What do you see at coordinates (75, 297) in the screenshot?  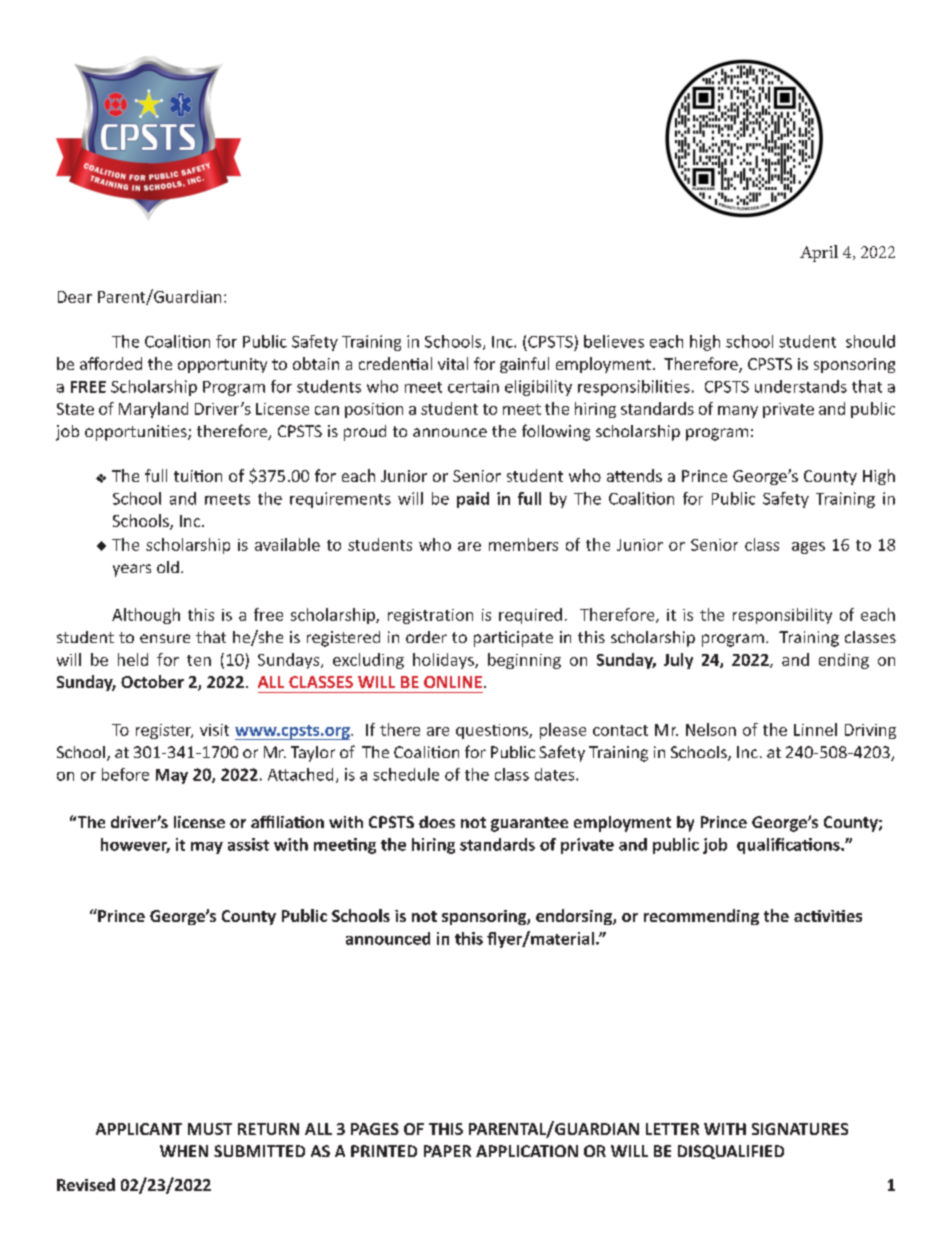 I see `Dear` at bounding box center [75, 297].
